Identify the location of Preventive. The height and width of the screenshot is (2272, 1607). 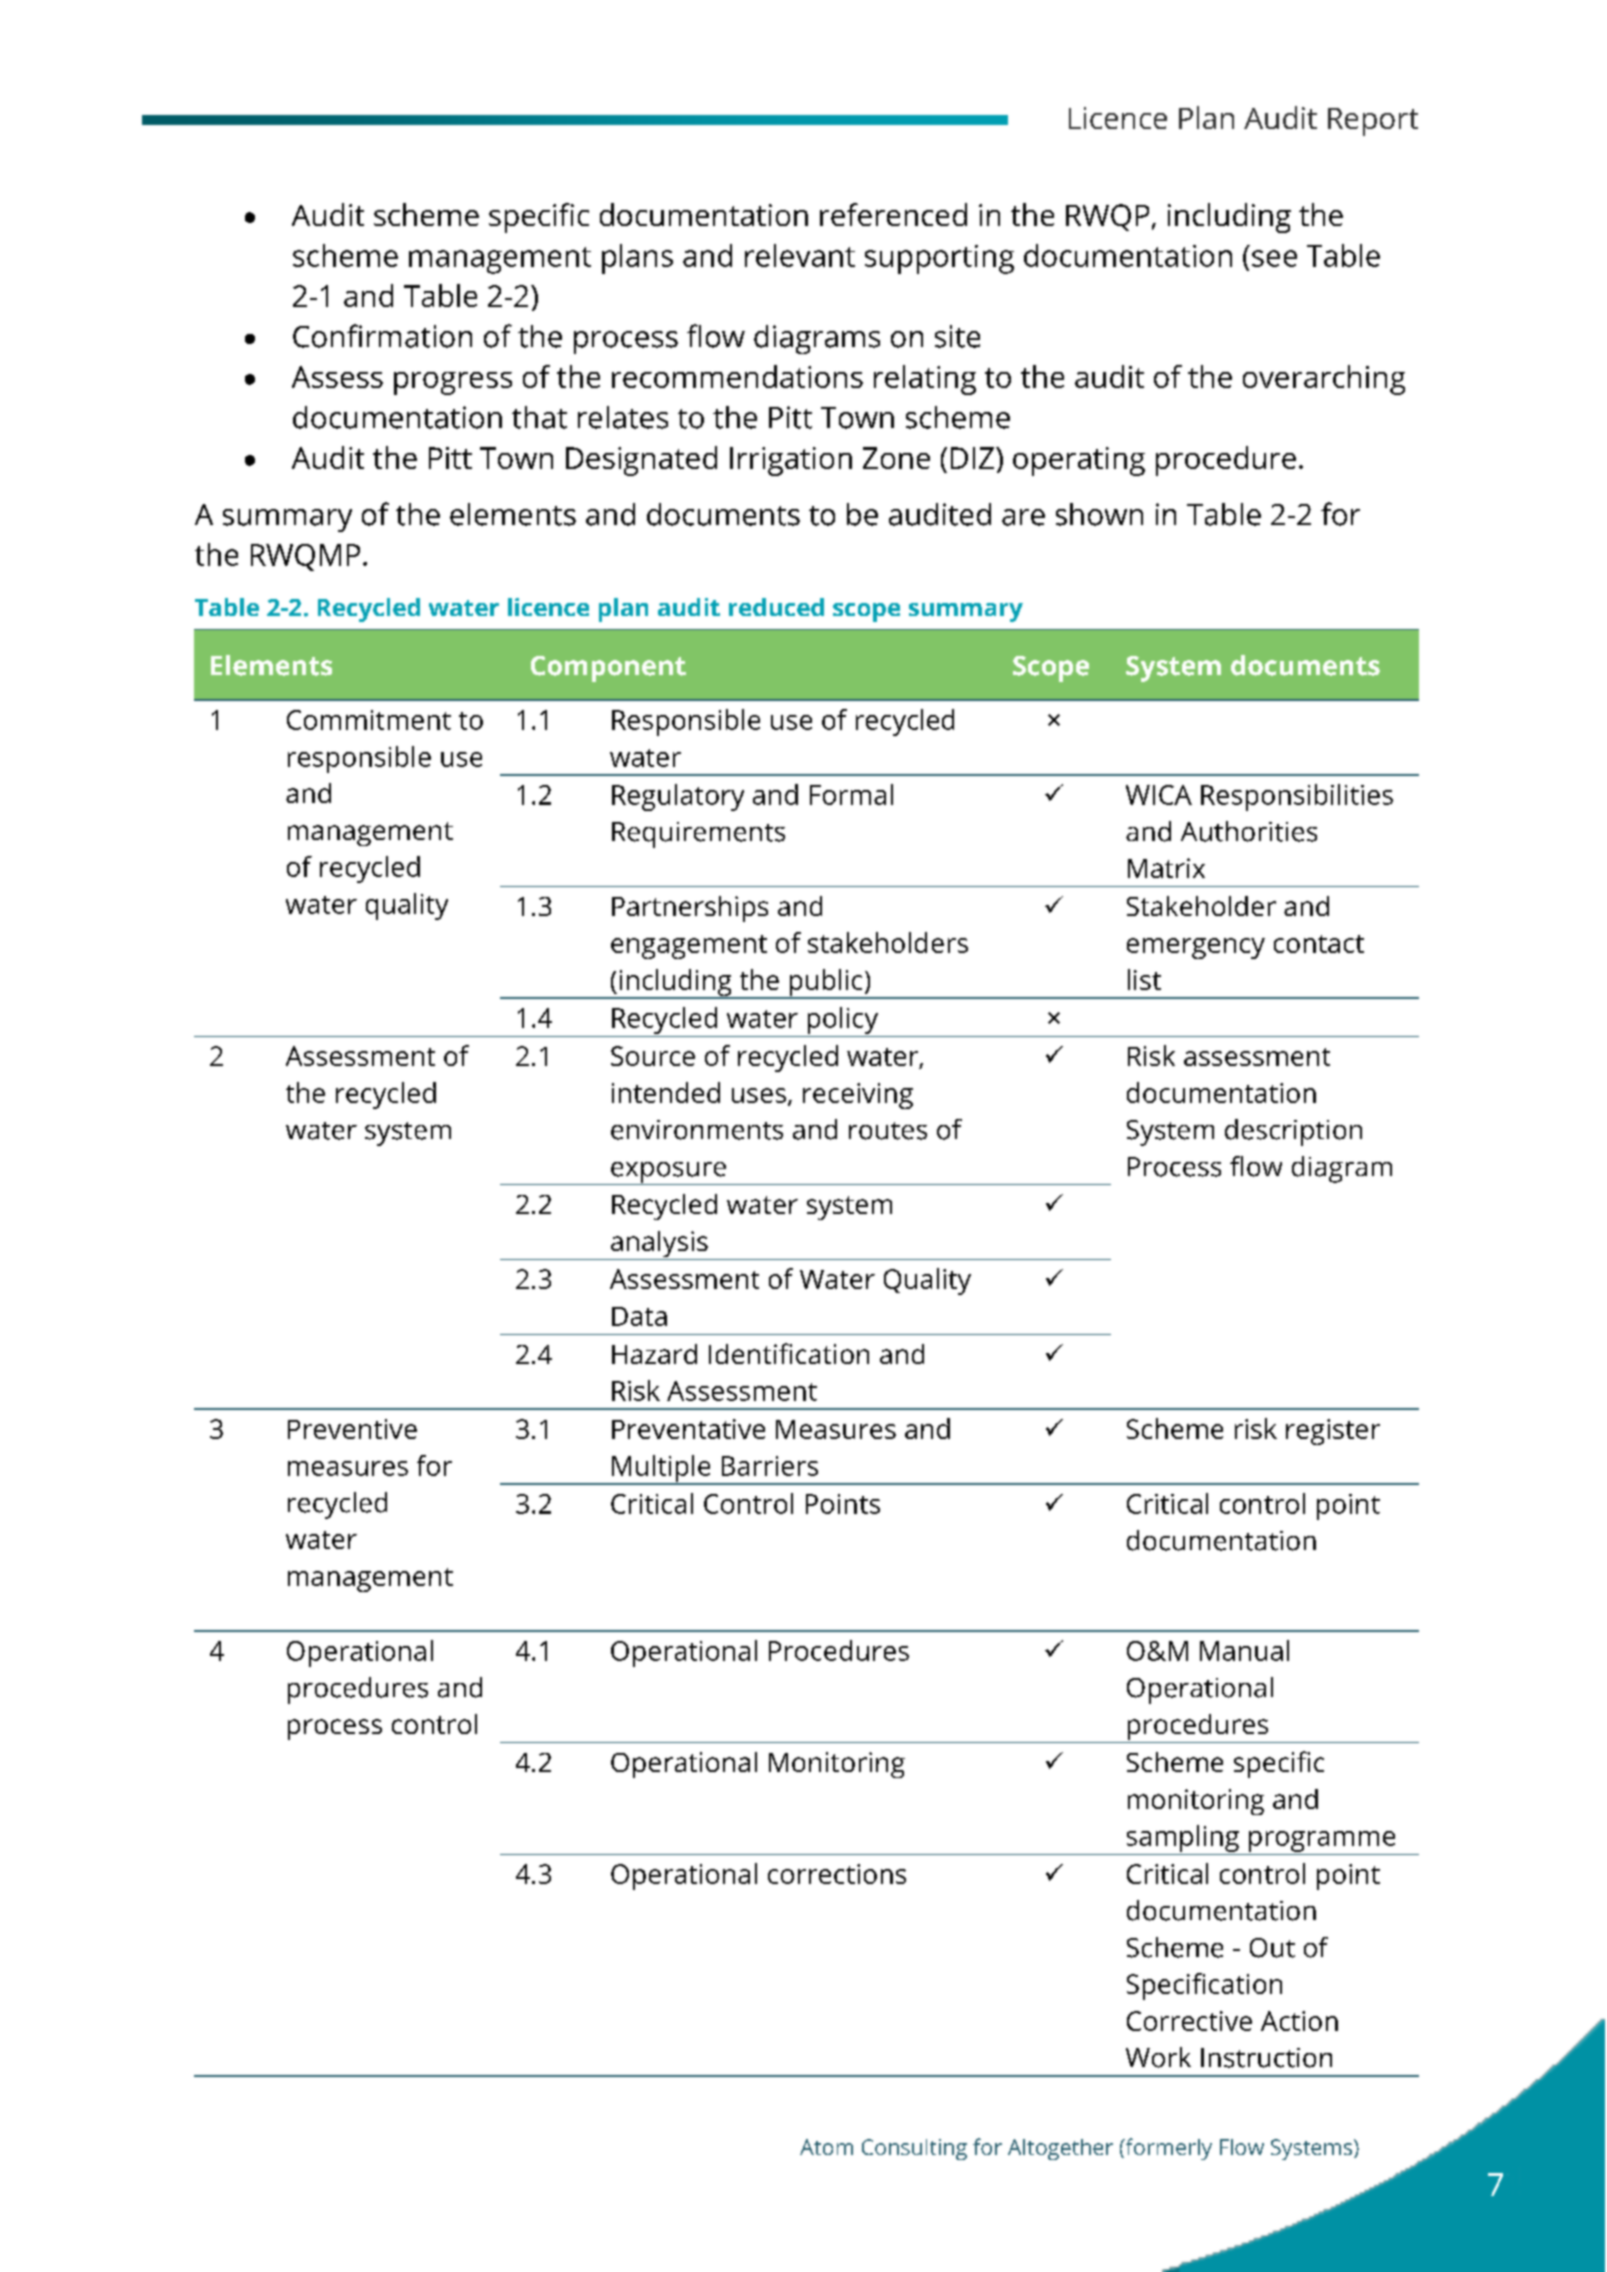
(352, 1429).
